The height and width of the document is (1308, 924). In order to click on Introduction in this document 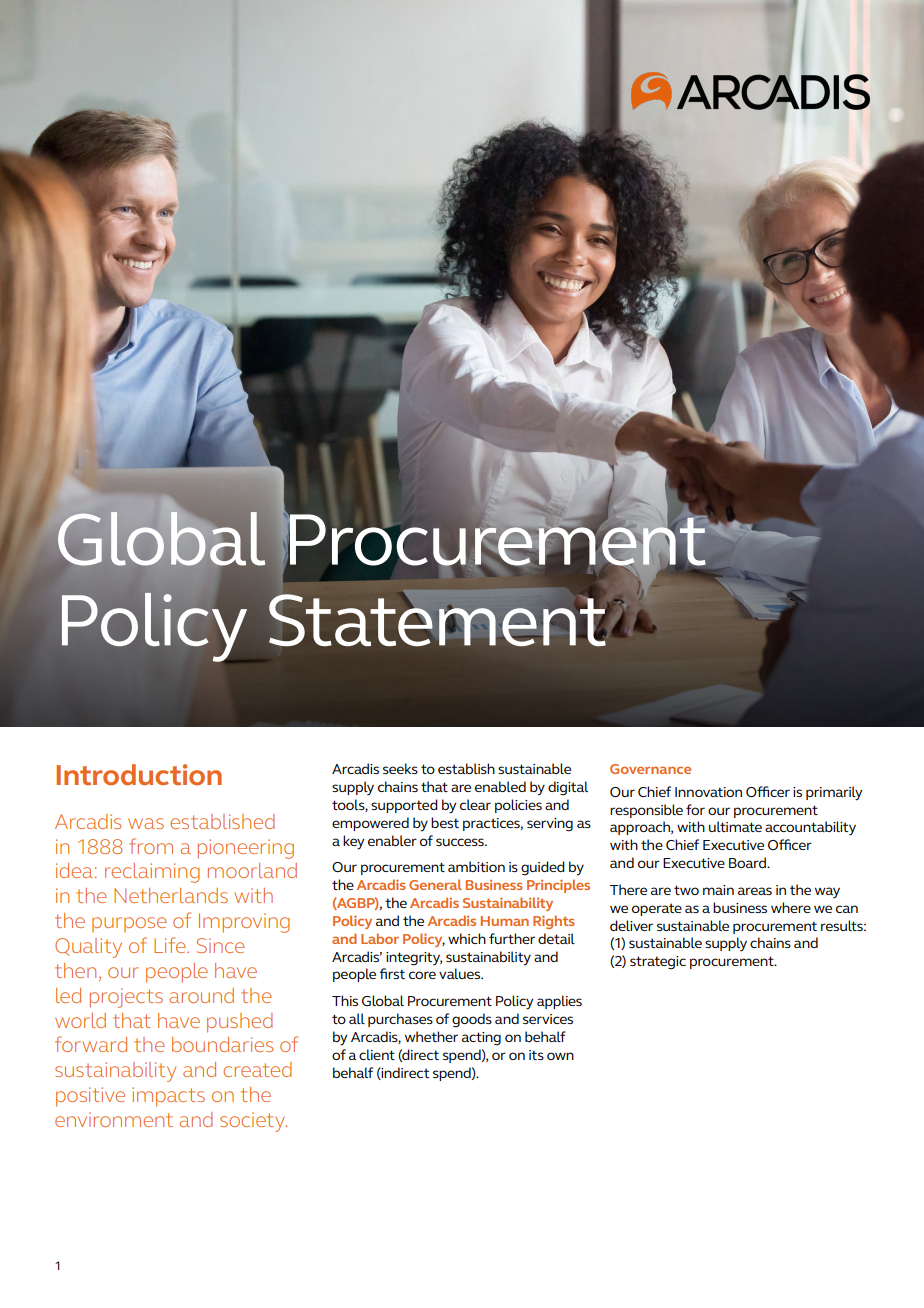, I will do `click(139, 774)`.
